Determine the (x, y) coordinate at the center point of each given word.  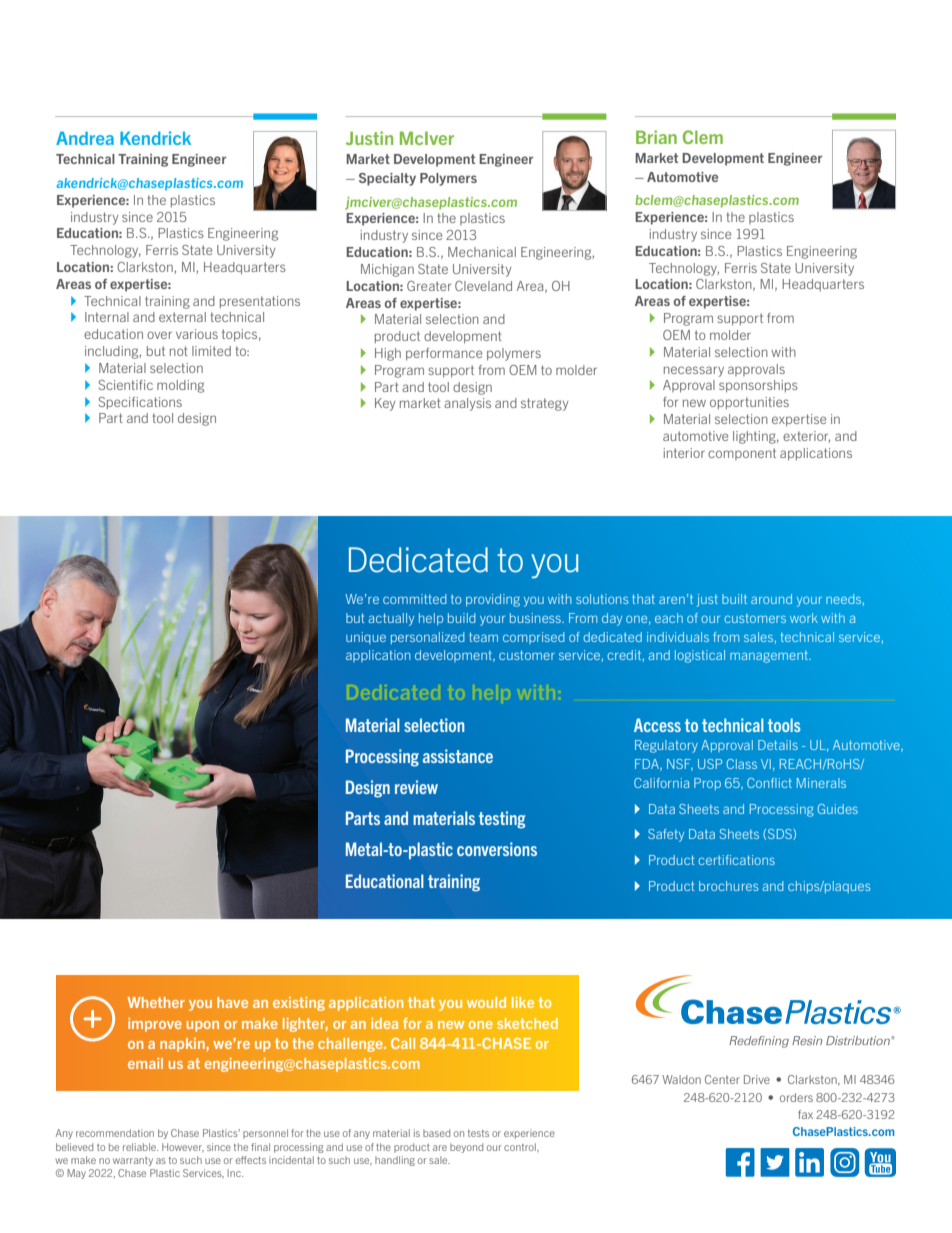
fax (805, 1114)
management (770, 657)
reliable (140, 1147)
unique (366, 638)
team (483, 637)
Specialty (387, 179)
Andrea (85, 138)
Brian (656, 137)
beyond (466, 1148)
